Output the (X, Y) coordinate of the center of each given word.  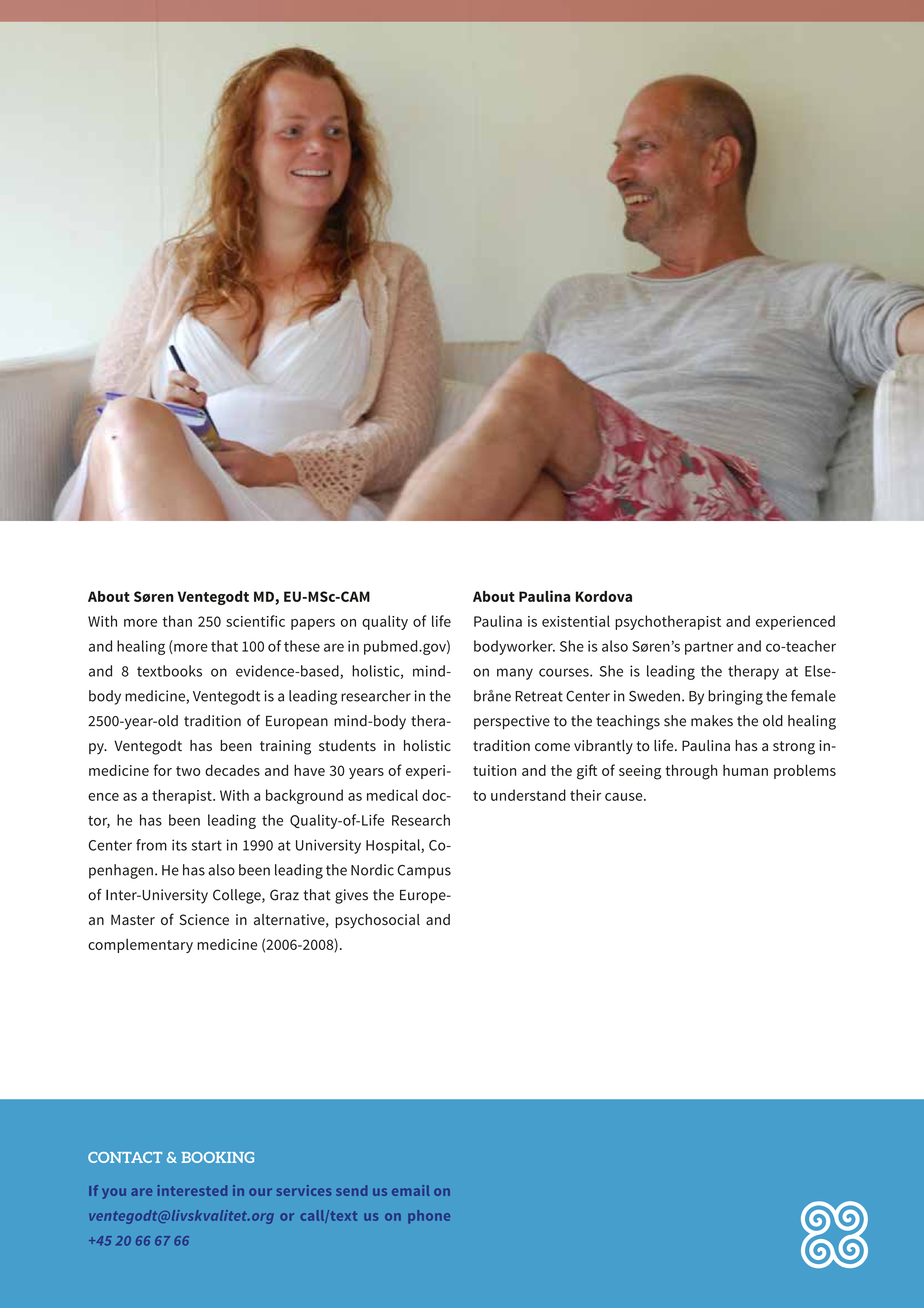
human (745, 770)
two (188, 771)
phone (429, 1217)
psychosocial (377, 921)
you (114, 1193)
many (515, 674)
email (411, 1190)
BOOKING (217, 1157)
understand (528, 795)
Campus (424, 872)
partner (709, 648)
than (177, 621)
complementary (140, 945)
